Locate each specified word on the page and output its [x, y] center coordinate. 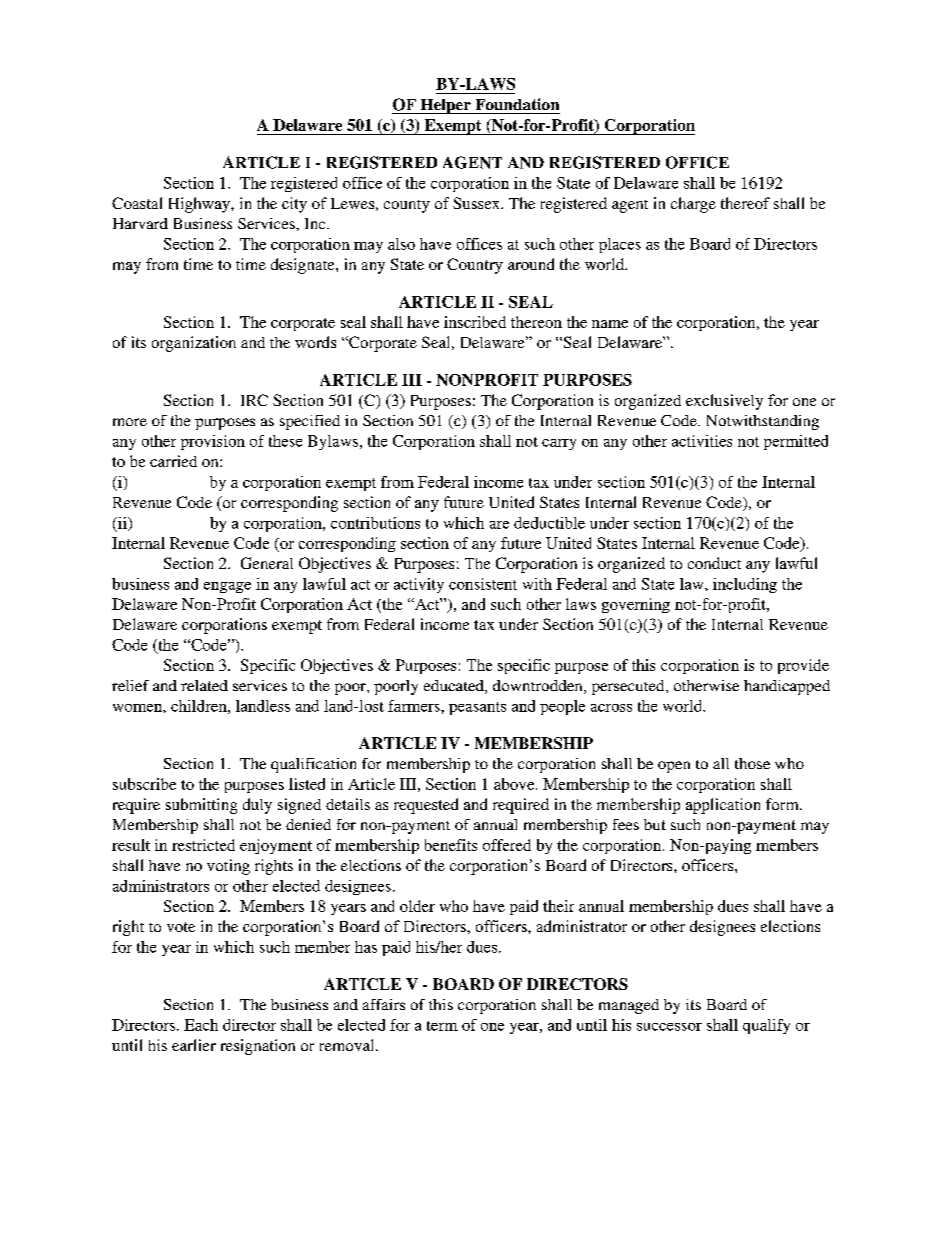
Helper [445, 106]
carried [173, 461]
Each [201, 1025]
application [723, 806]
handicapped [787, 687]
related [204, 685]
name [610, 324]
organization [194, 344]
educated [455, 687]
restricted [203, 845]
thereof [745, 203]
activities [702, 441]
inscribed [475, 322]
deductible [549, 523]
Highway [200, 205]
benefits [451, 845]
